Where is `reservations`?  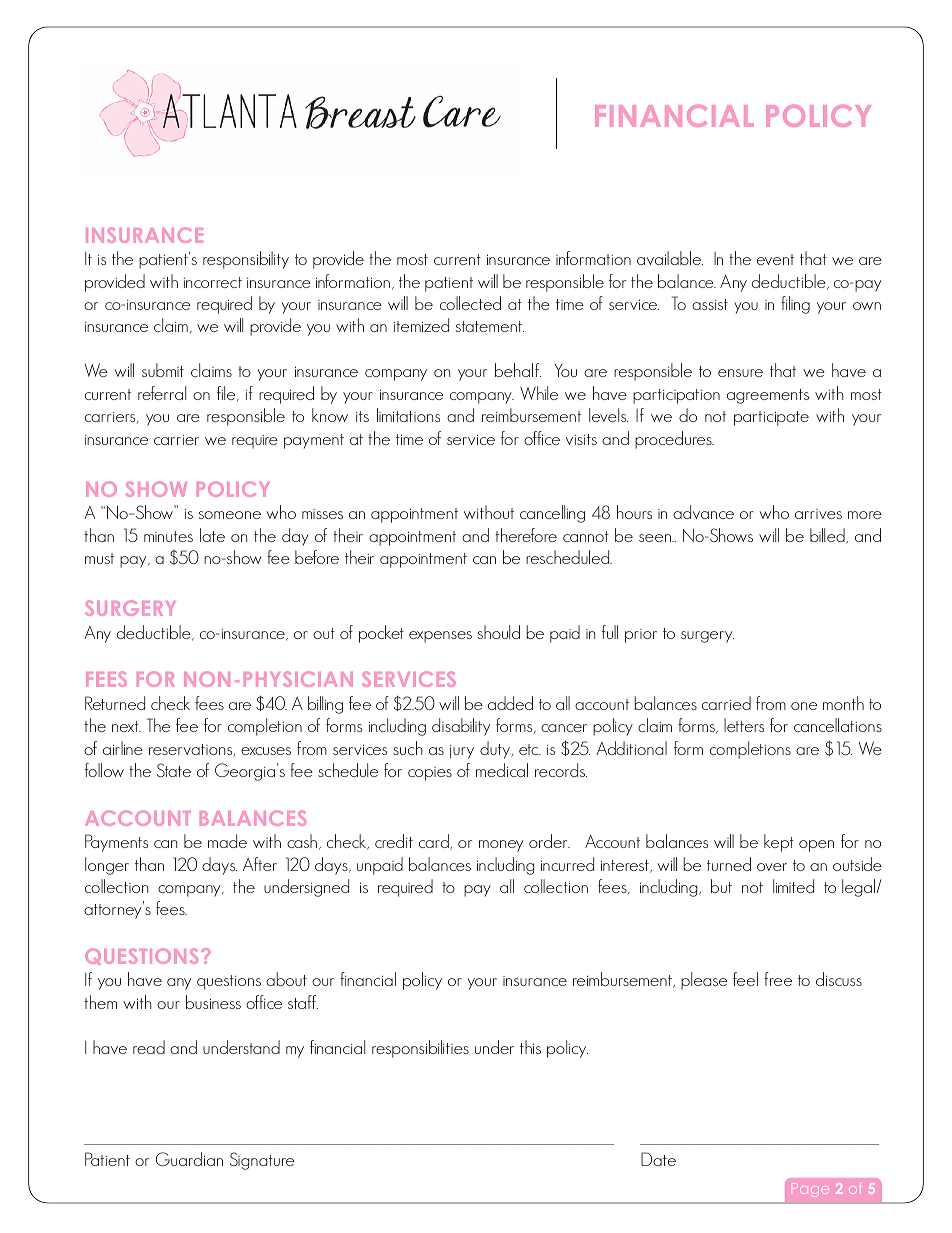
reservations is located at coordinates (192, 750).
